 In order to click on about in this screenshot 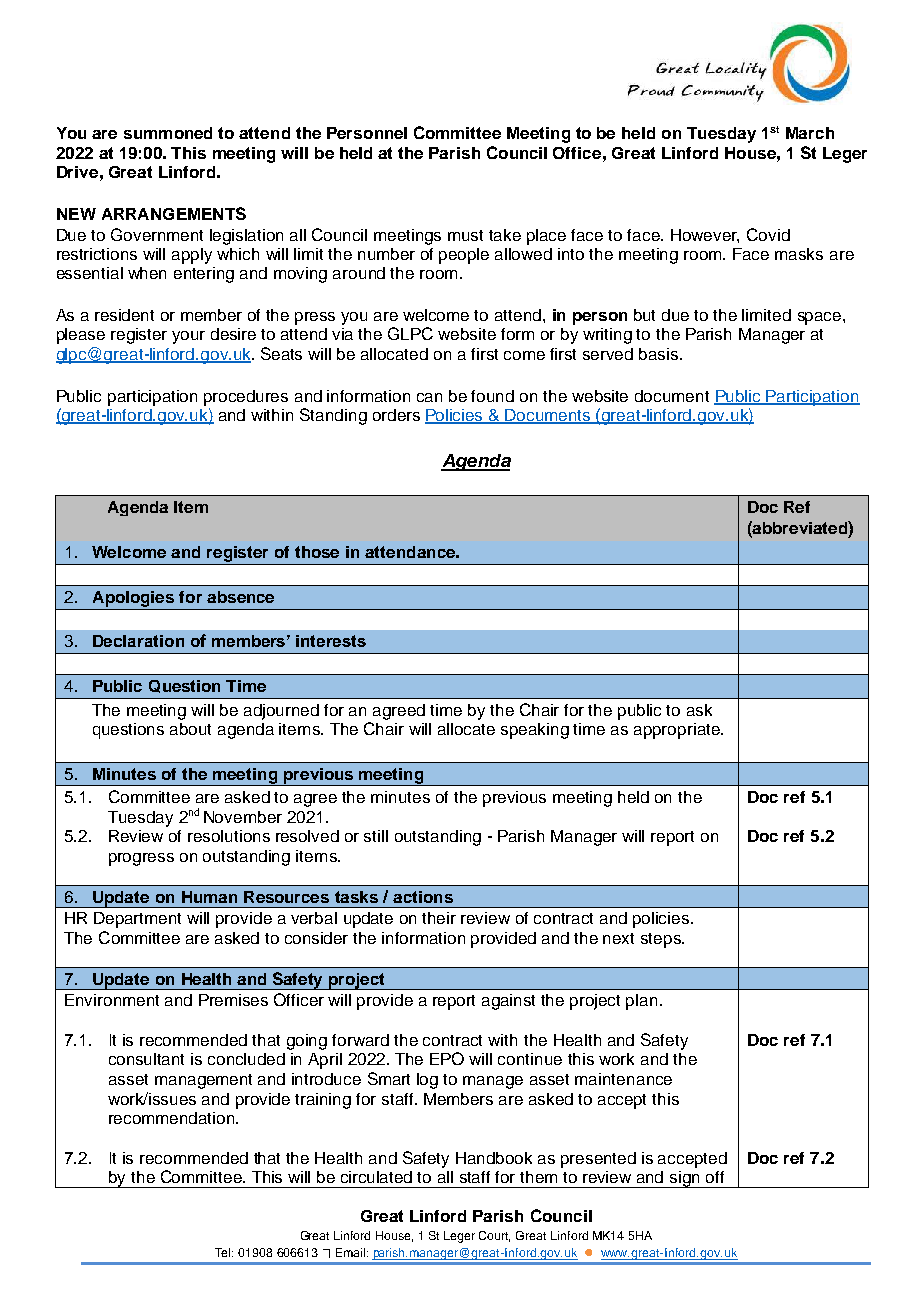, I will do `click(190, 729)`.
